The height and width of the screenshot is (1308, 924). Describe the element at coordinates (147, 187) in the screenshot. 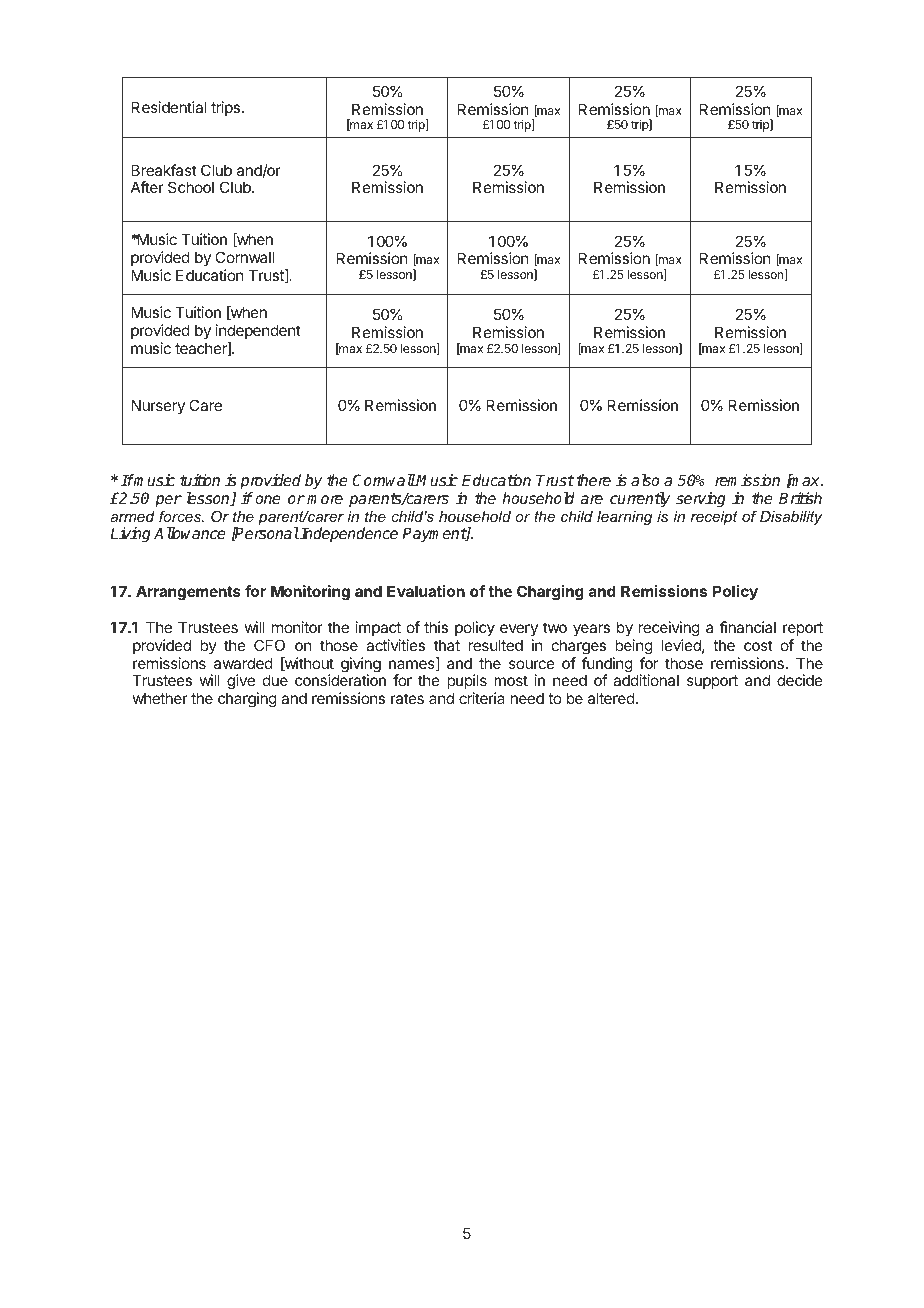

I see `After` at that location.
